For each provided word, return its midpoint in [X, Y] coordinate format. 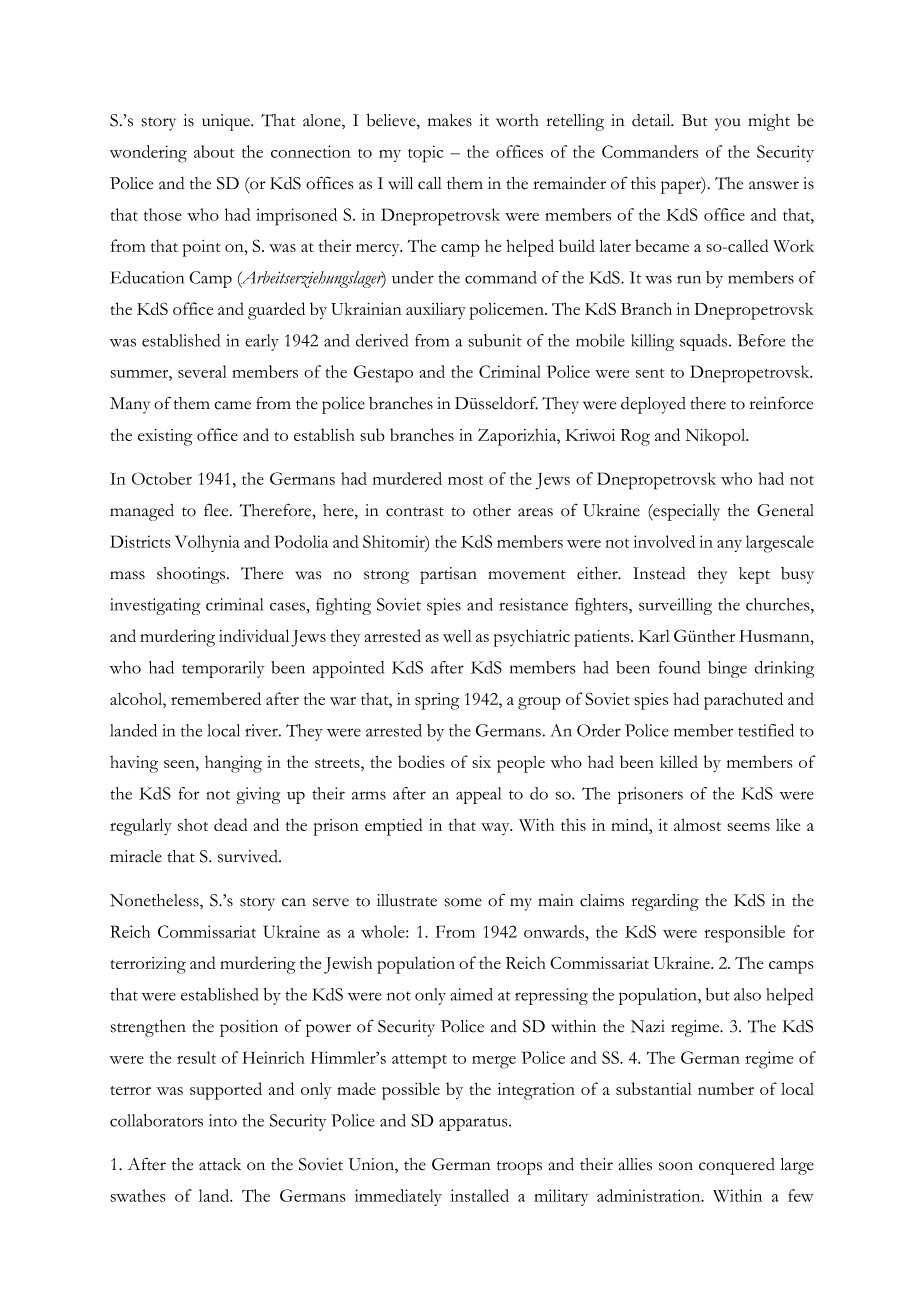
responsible [744, 934]
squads [705, 342]
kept [754, 575]
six [481, 762]
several [202, 371]
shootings [192, 575]
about [214, 151]
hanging [233, 764]
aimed [471, 994]
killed [679, 761]
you [728, 124]
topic [425, 154]
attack [220, 1164]
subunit [495, 340]
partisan [448, 575]
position [249, 1028]
